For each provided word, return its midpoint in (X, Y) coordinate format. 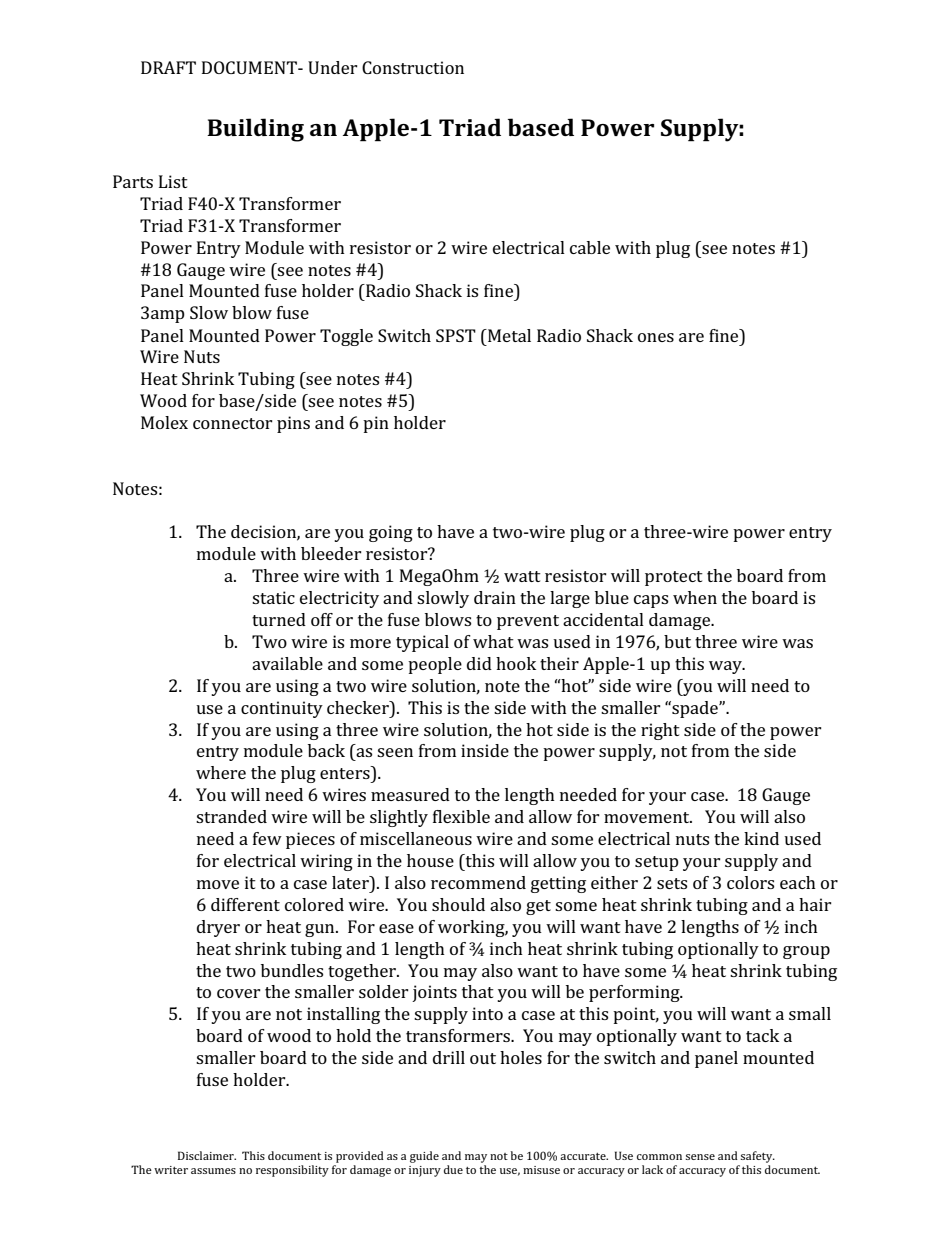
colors (750, 882)
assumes (213, 1171)
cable (590, 247)
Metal (508, 335)
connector (233, 423)
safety (757, 1157)
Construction (413, 67)
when (695, 597)
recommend (478, 882)
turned (279, 619)
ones (656, 337)
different (245, 904)
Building (255, 130)
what (493, 641)
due (453, 1169)
